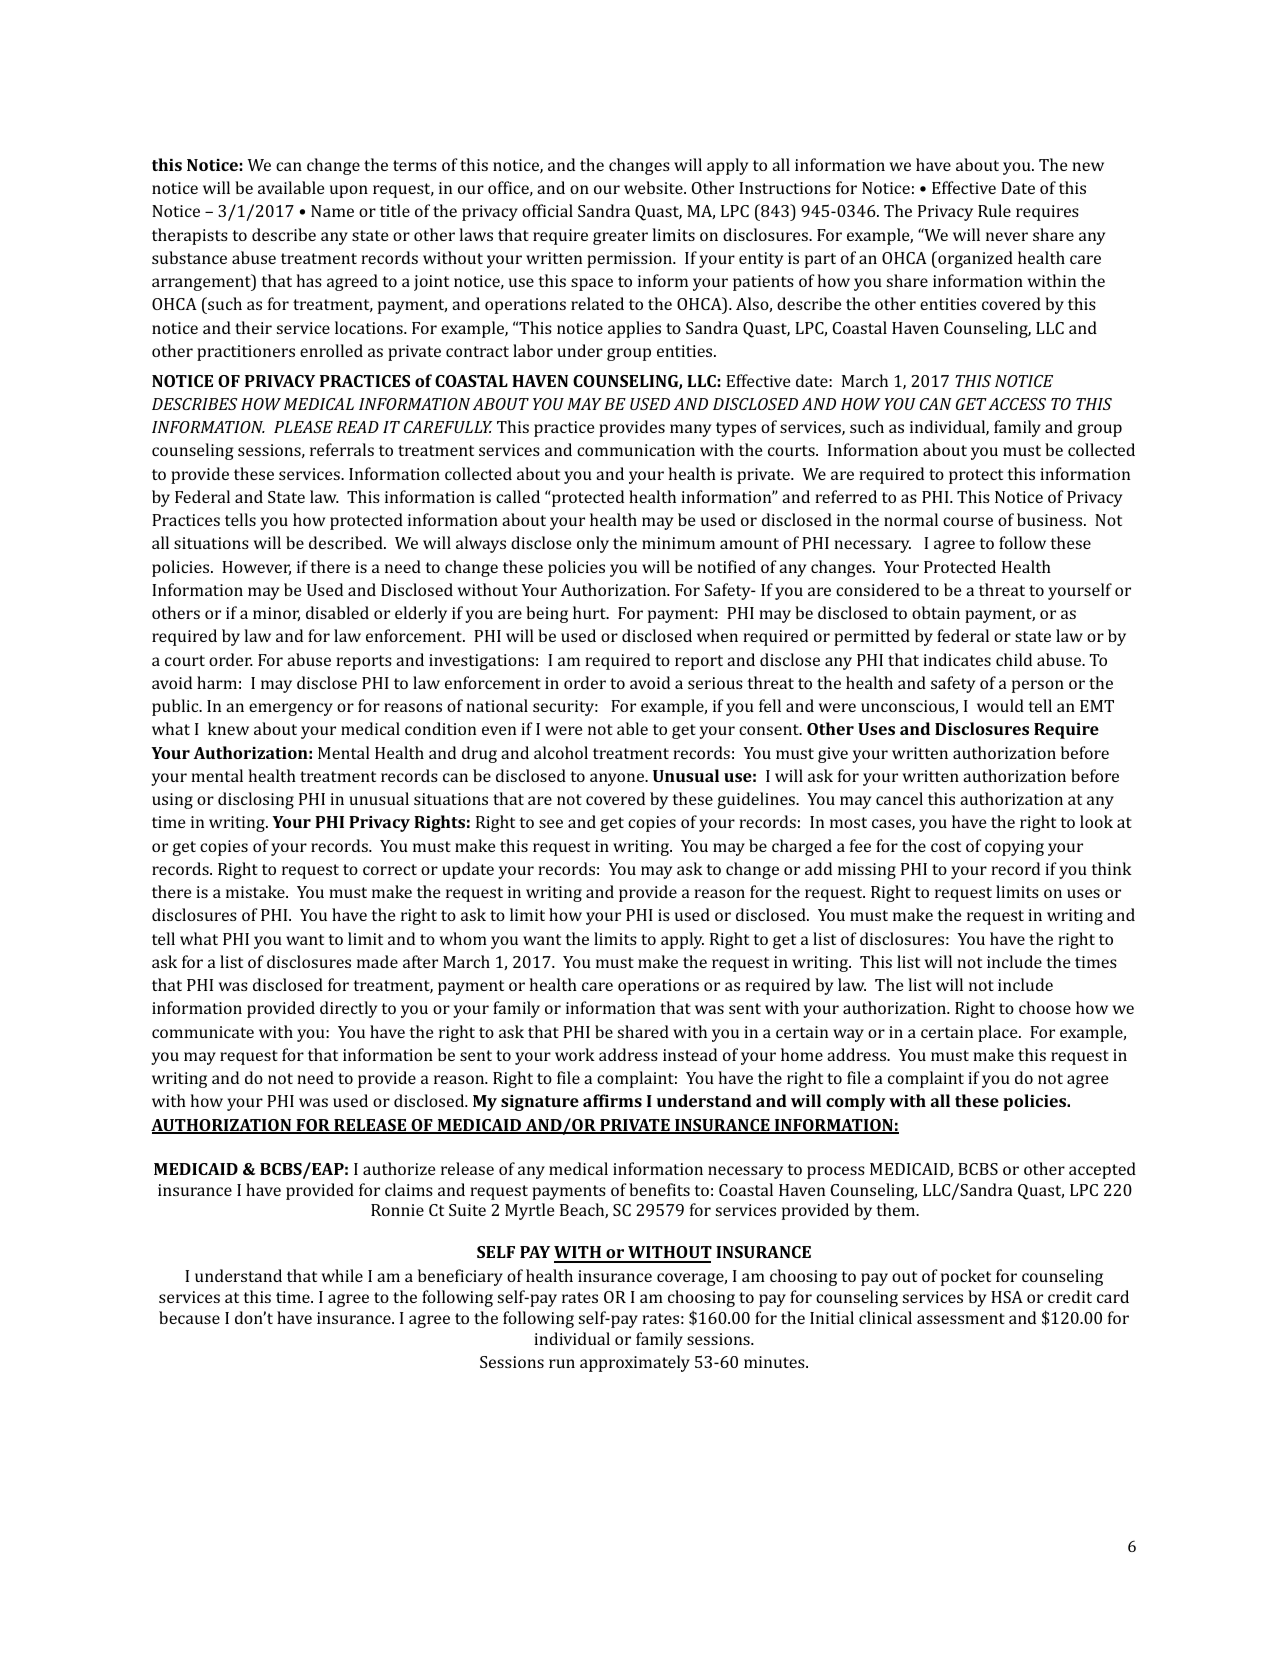  I want to click on website, so click(654, 187).
